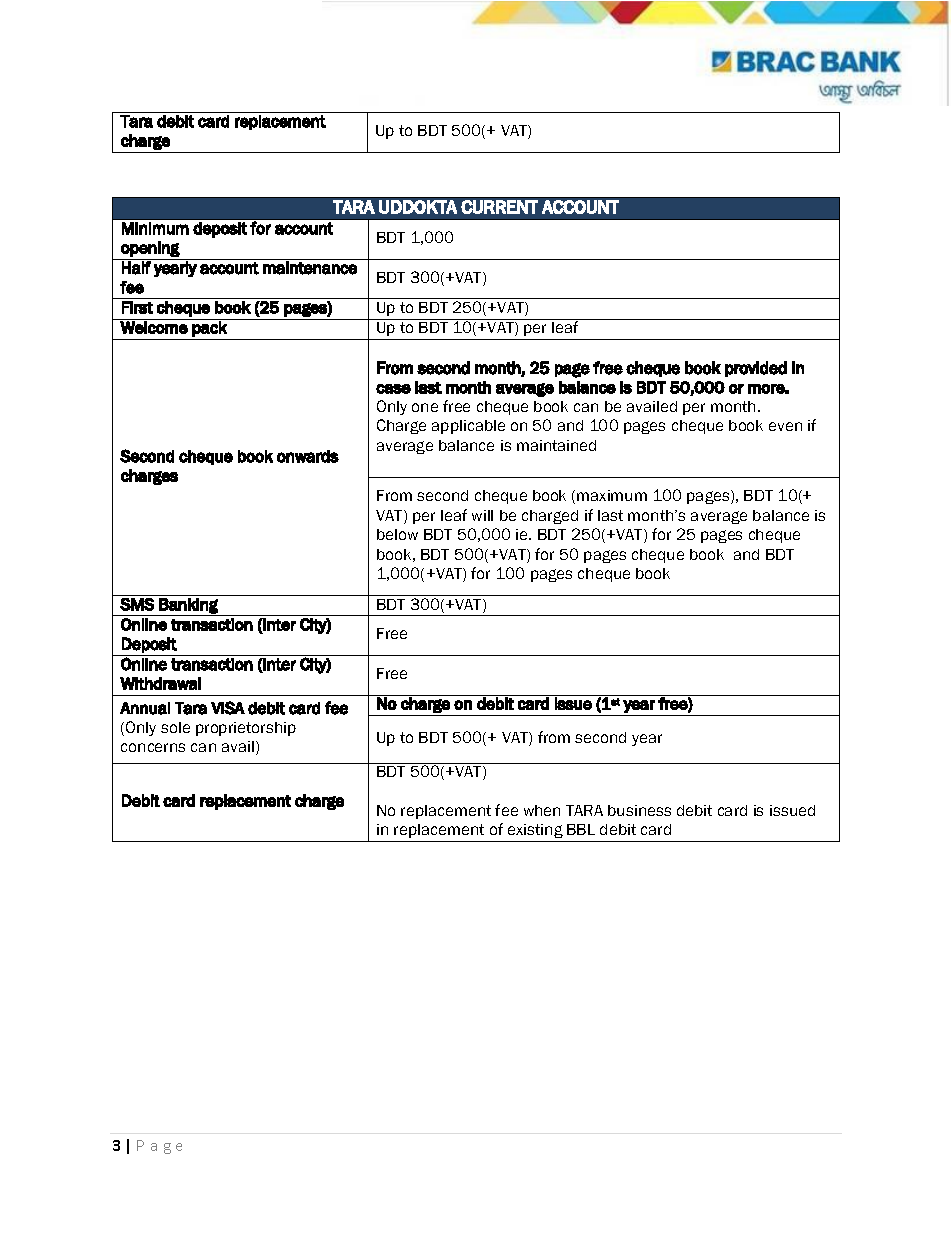  I want to click on will, so click(482, 515).
